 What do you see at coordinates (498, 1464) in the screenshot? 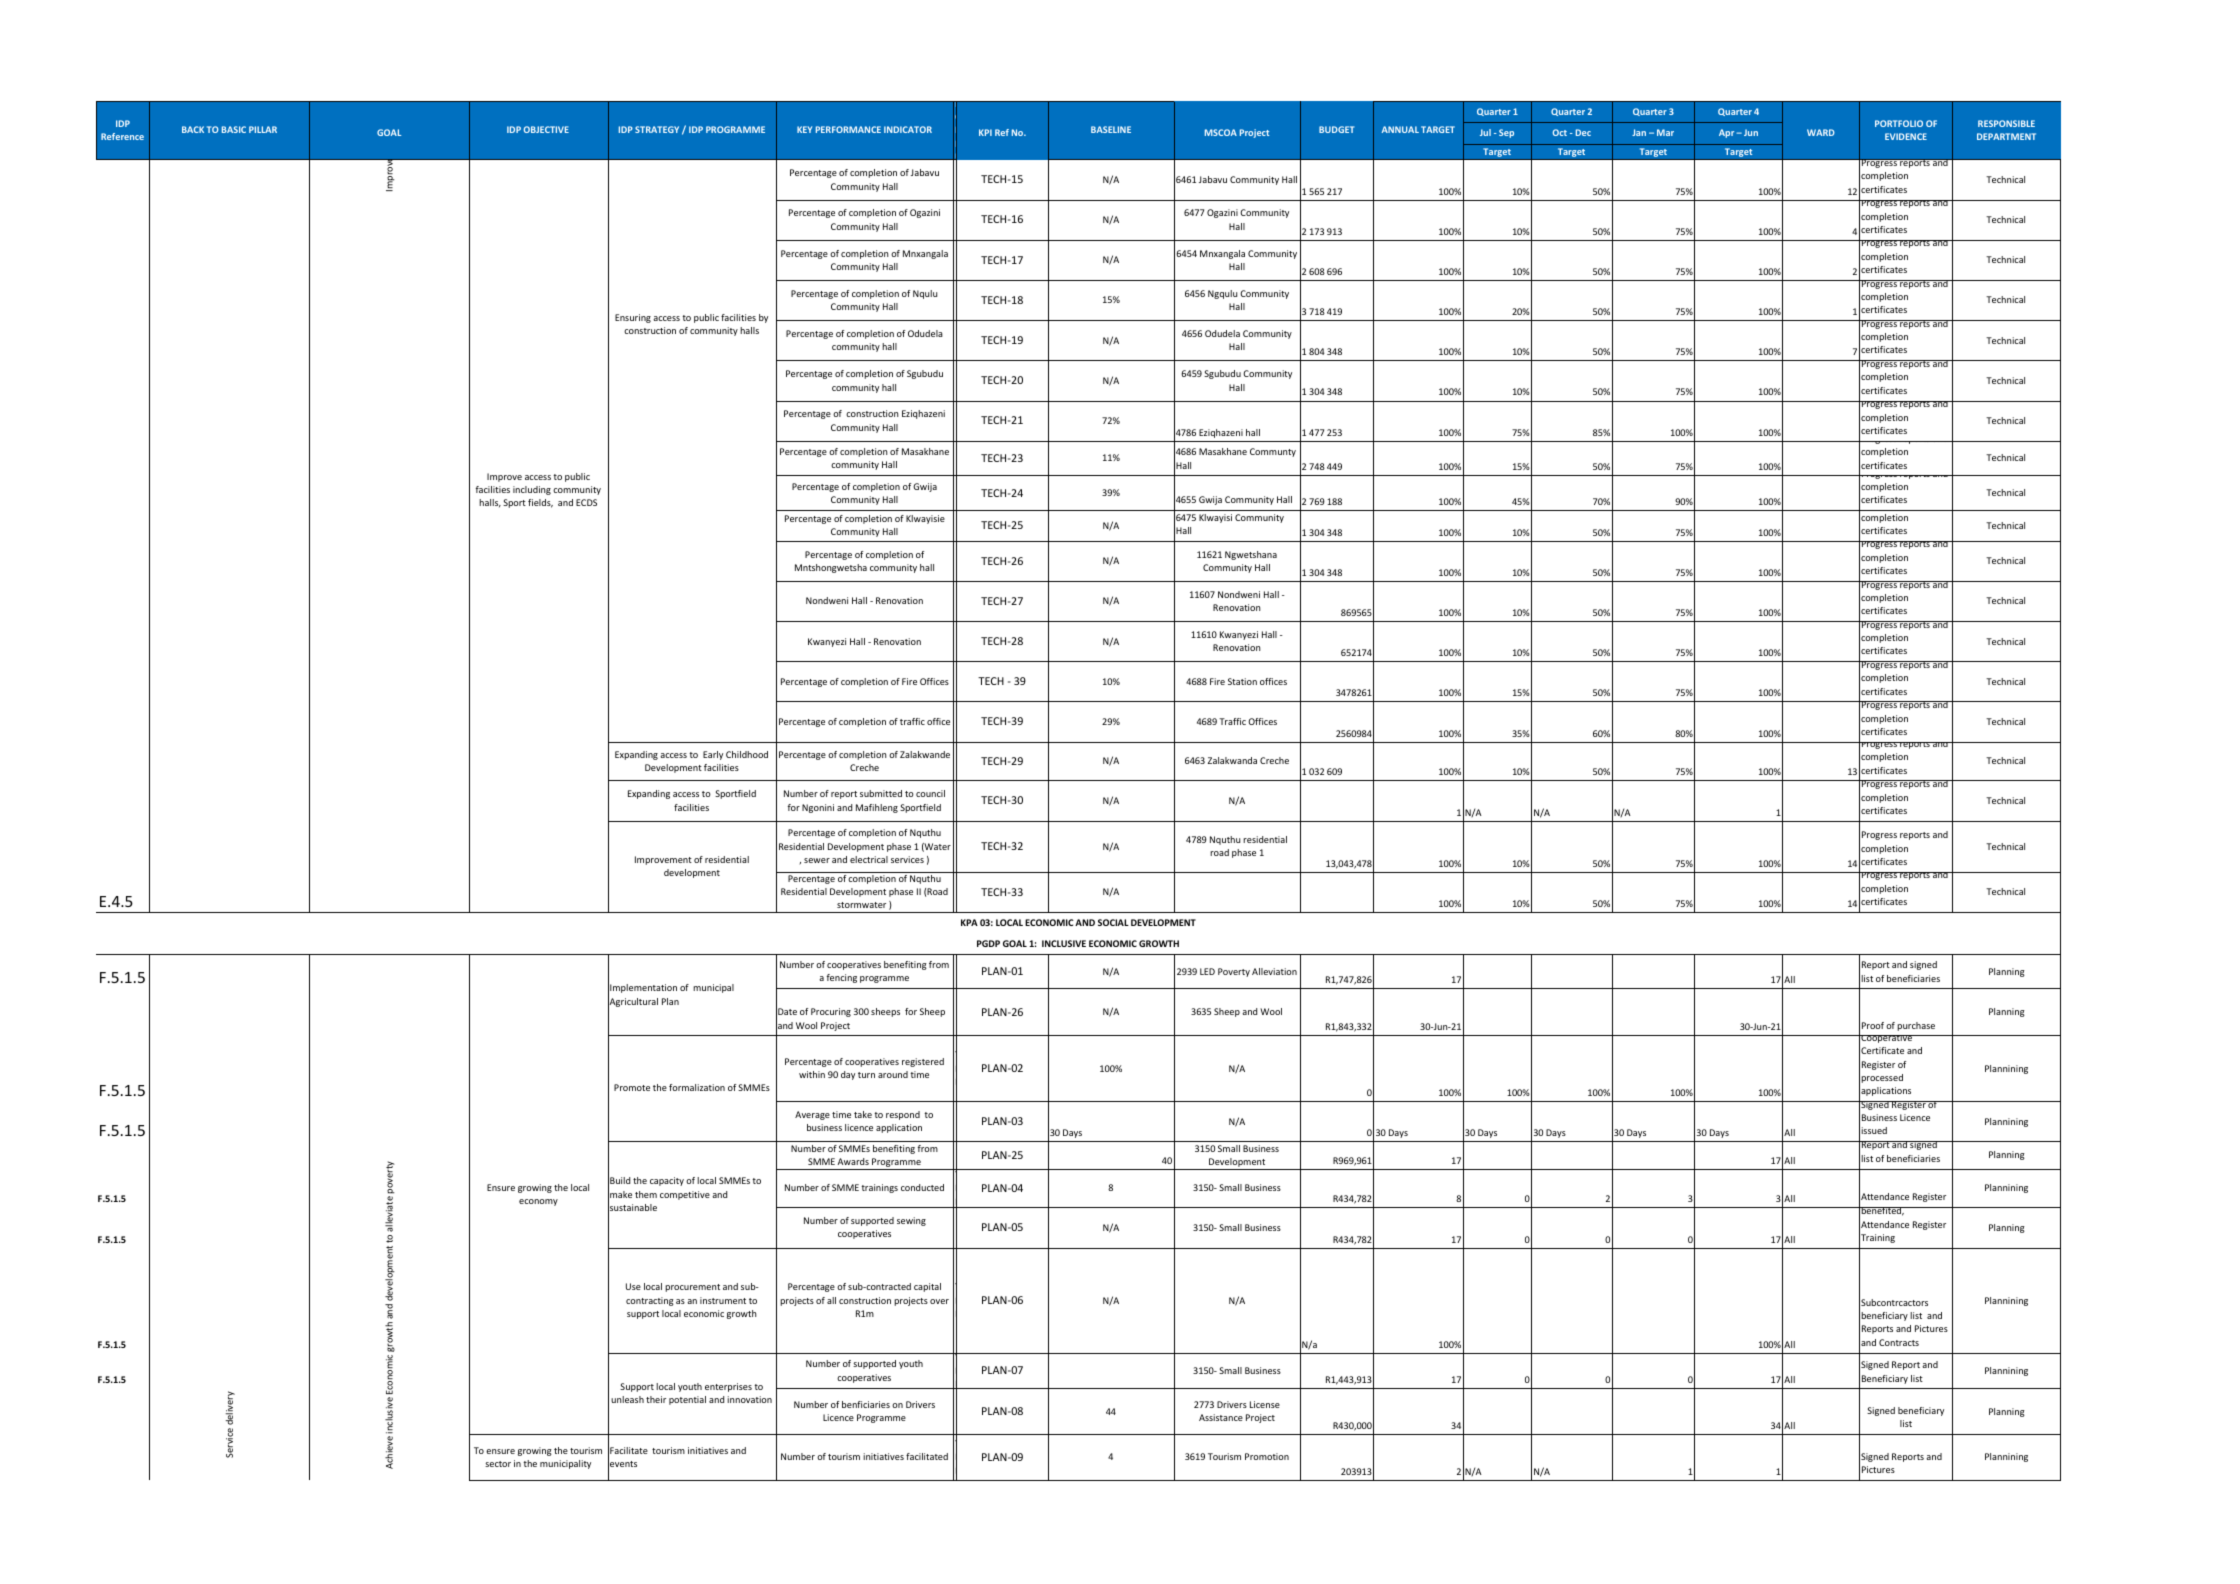
I see `sector` at bounding box center [498, 1464].
